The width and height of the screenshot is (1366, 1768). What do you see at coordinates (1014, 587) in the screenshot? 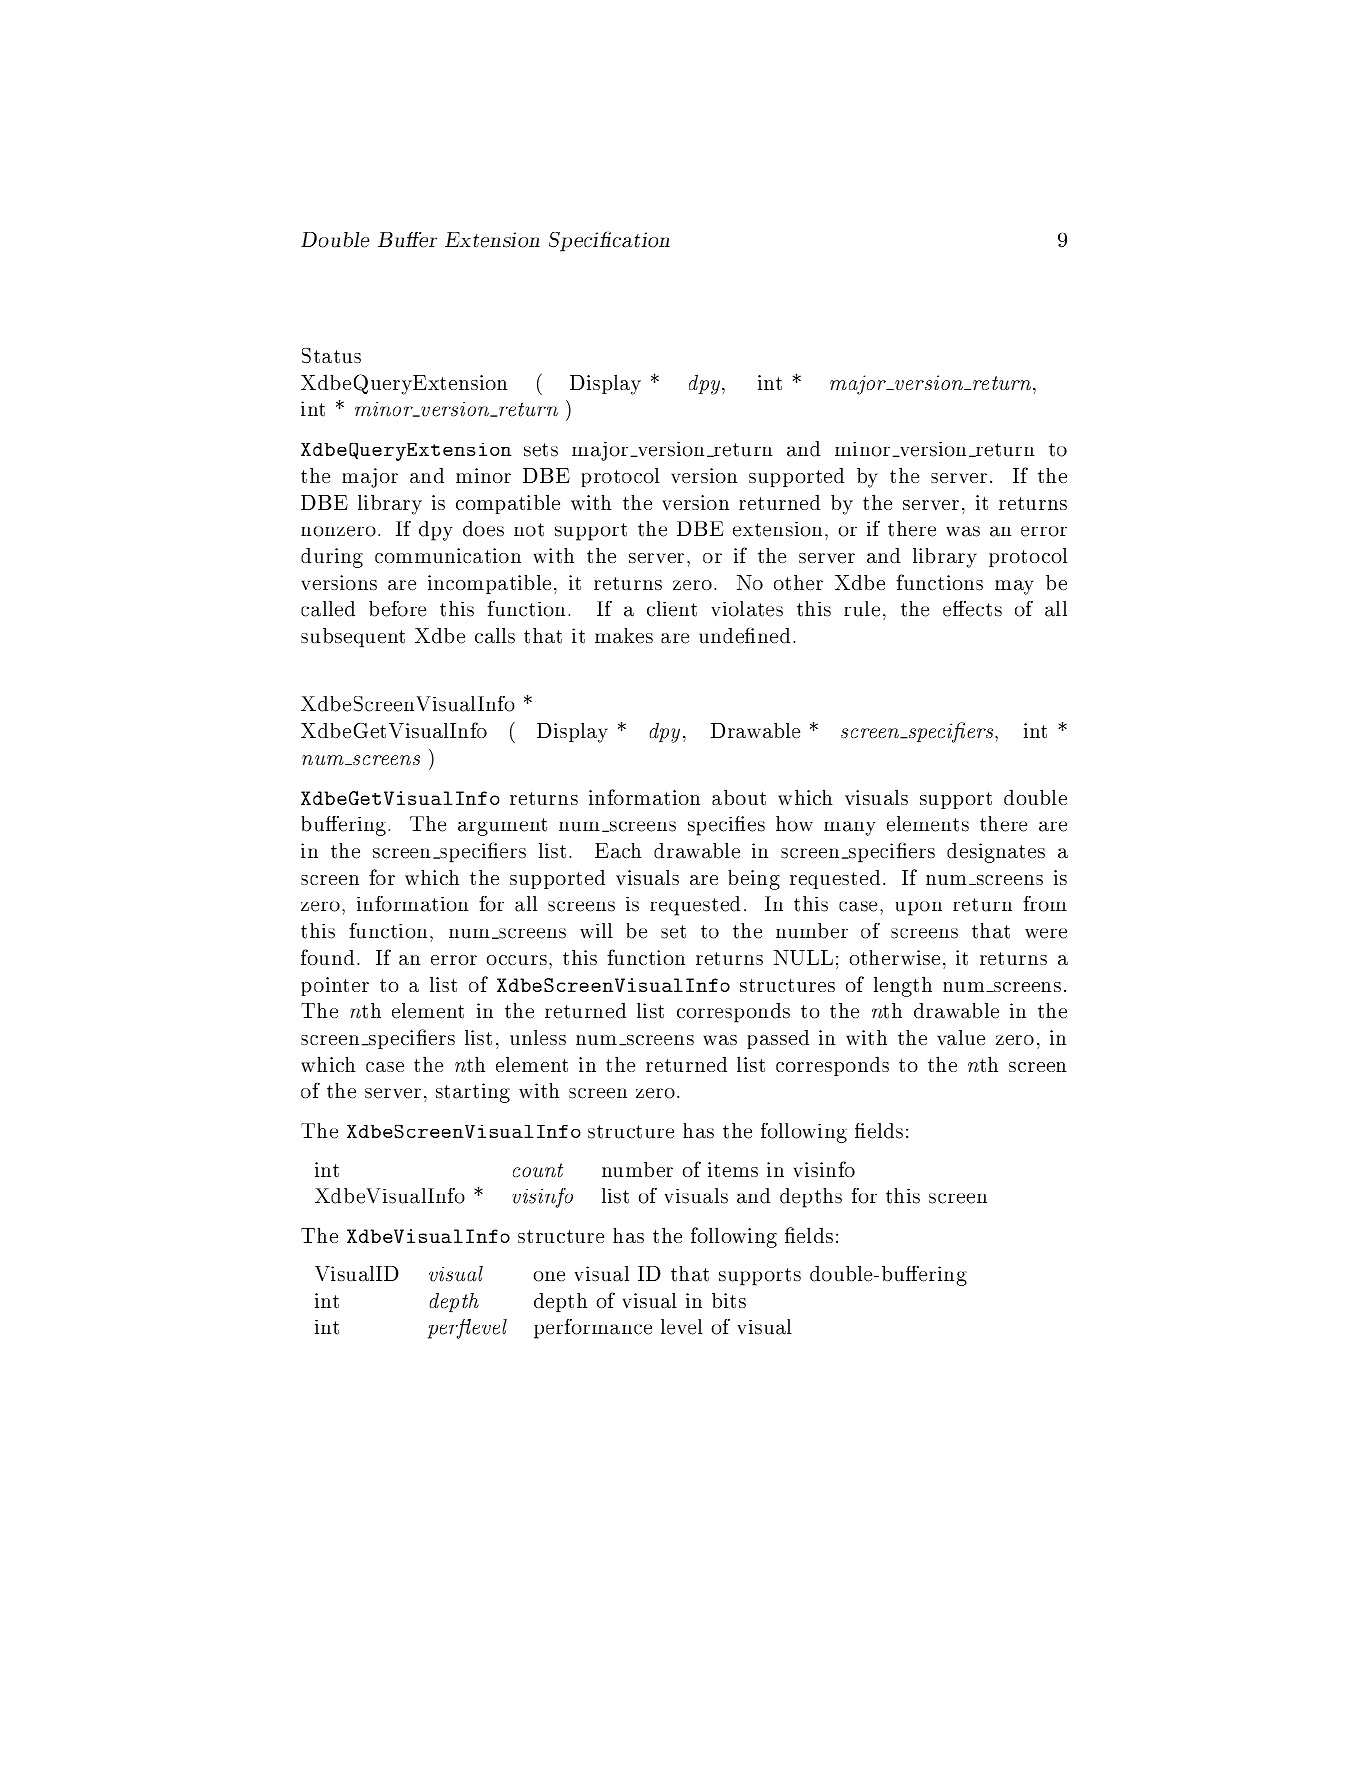
I see `may` at bounding box center [1014, 587].
